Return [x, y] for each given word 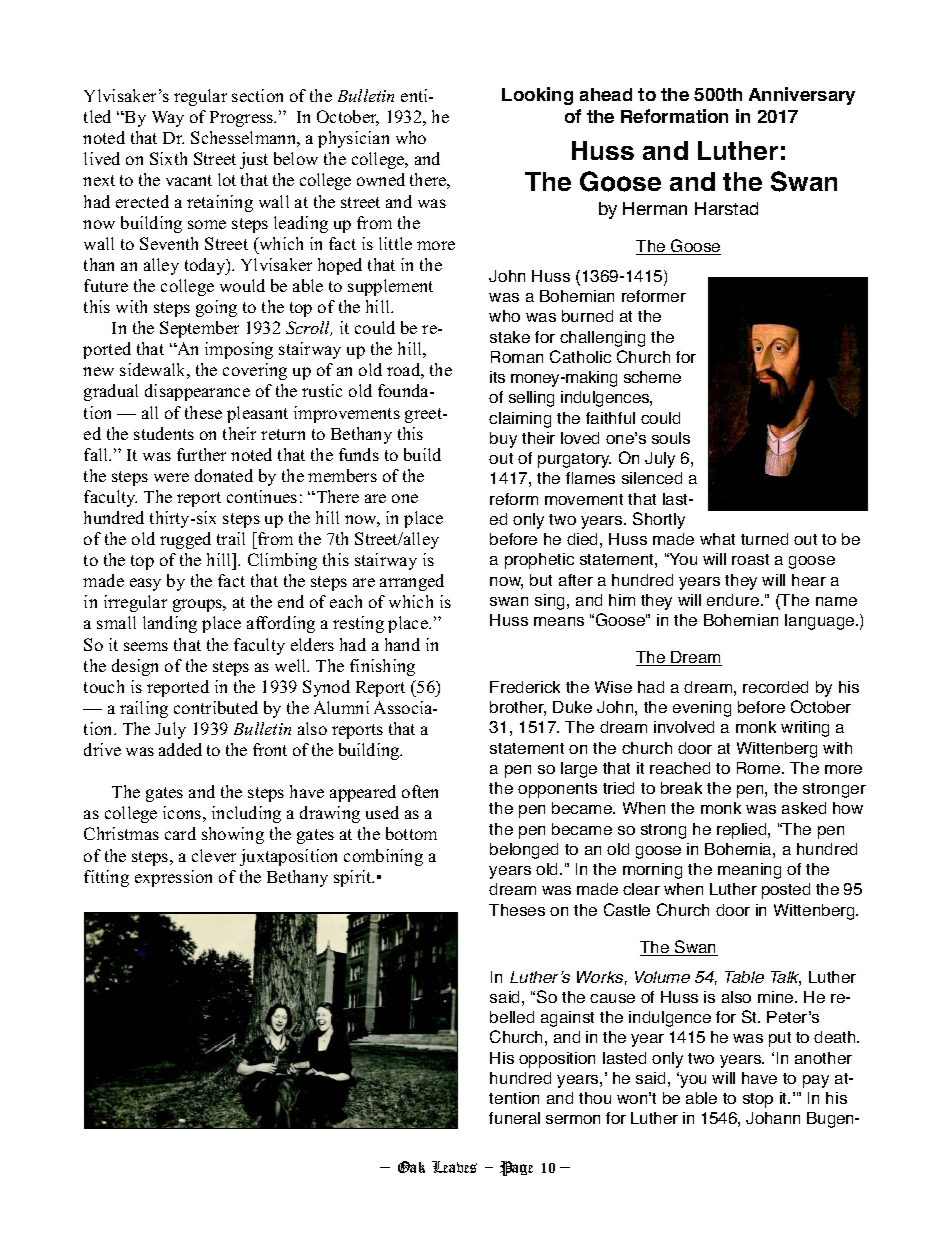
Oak [411, 1167]
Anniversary [802, 96]
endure [734, 600]
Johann [773, 1118]
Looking [537, 96]
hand [402, 644]
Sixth [168, 158]
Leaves [454, 1167]
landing [170, 624]
